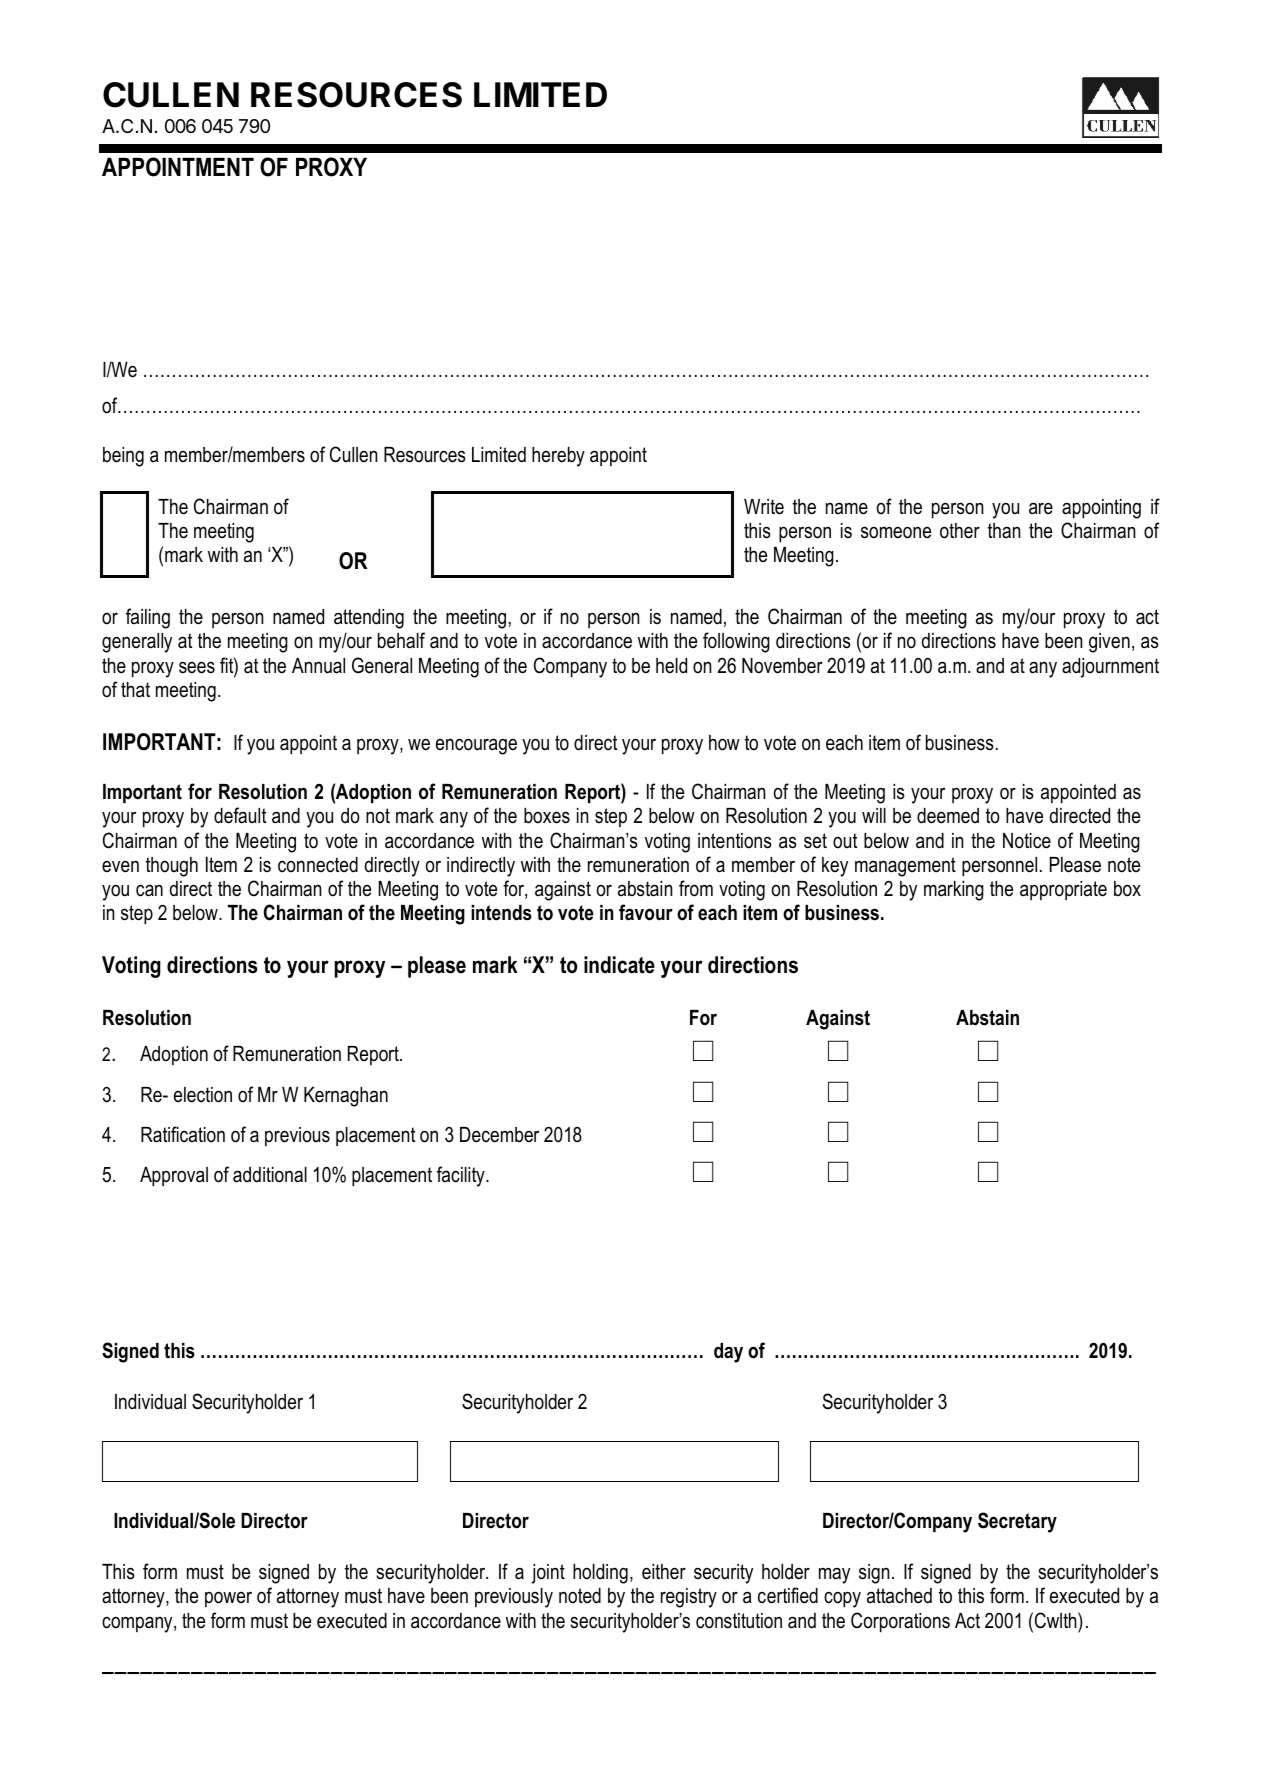 The image size is (1261, 1783). What do you see at coordinates (1041, 508) in the page?
I see `are` at bounding box center [1041, 508].
